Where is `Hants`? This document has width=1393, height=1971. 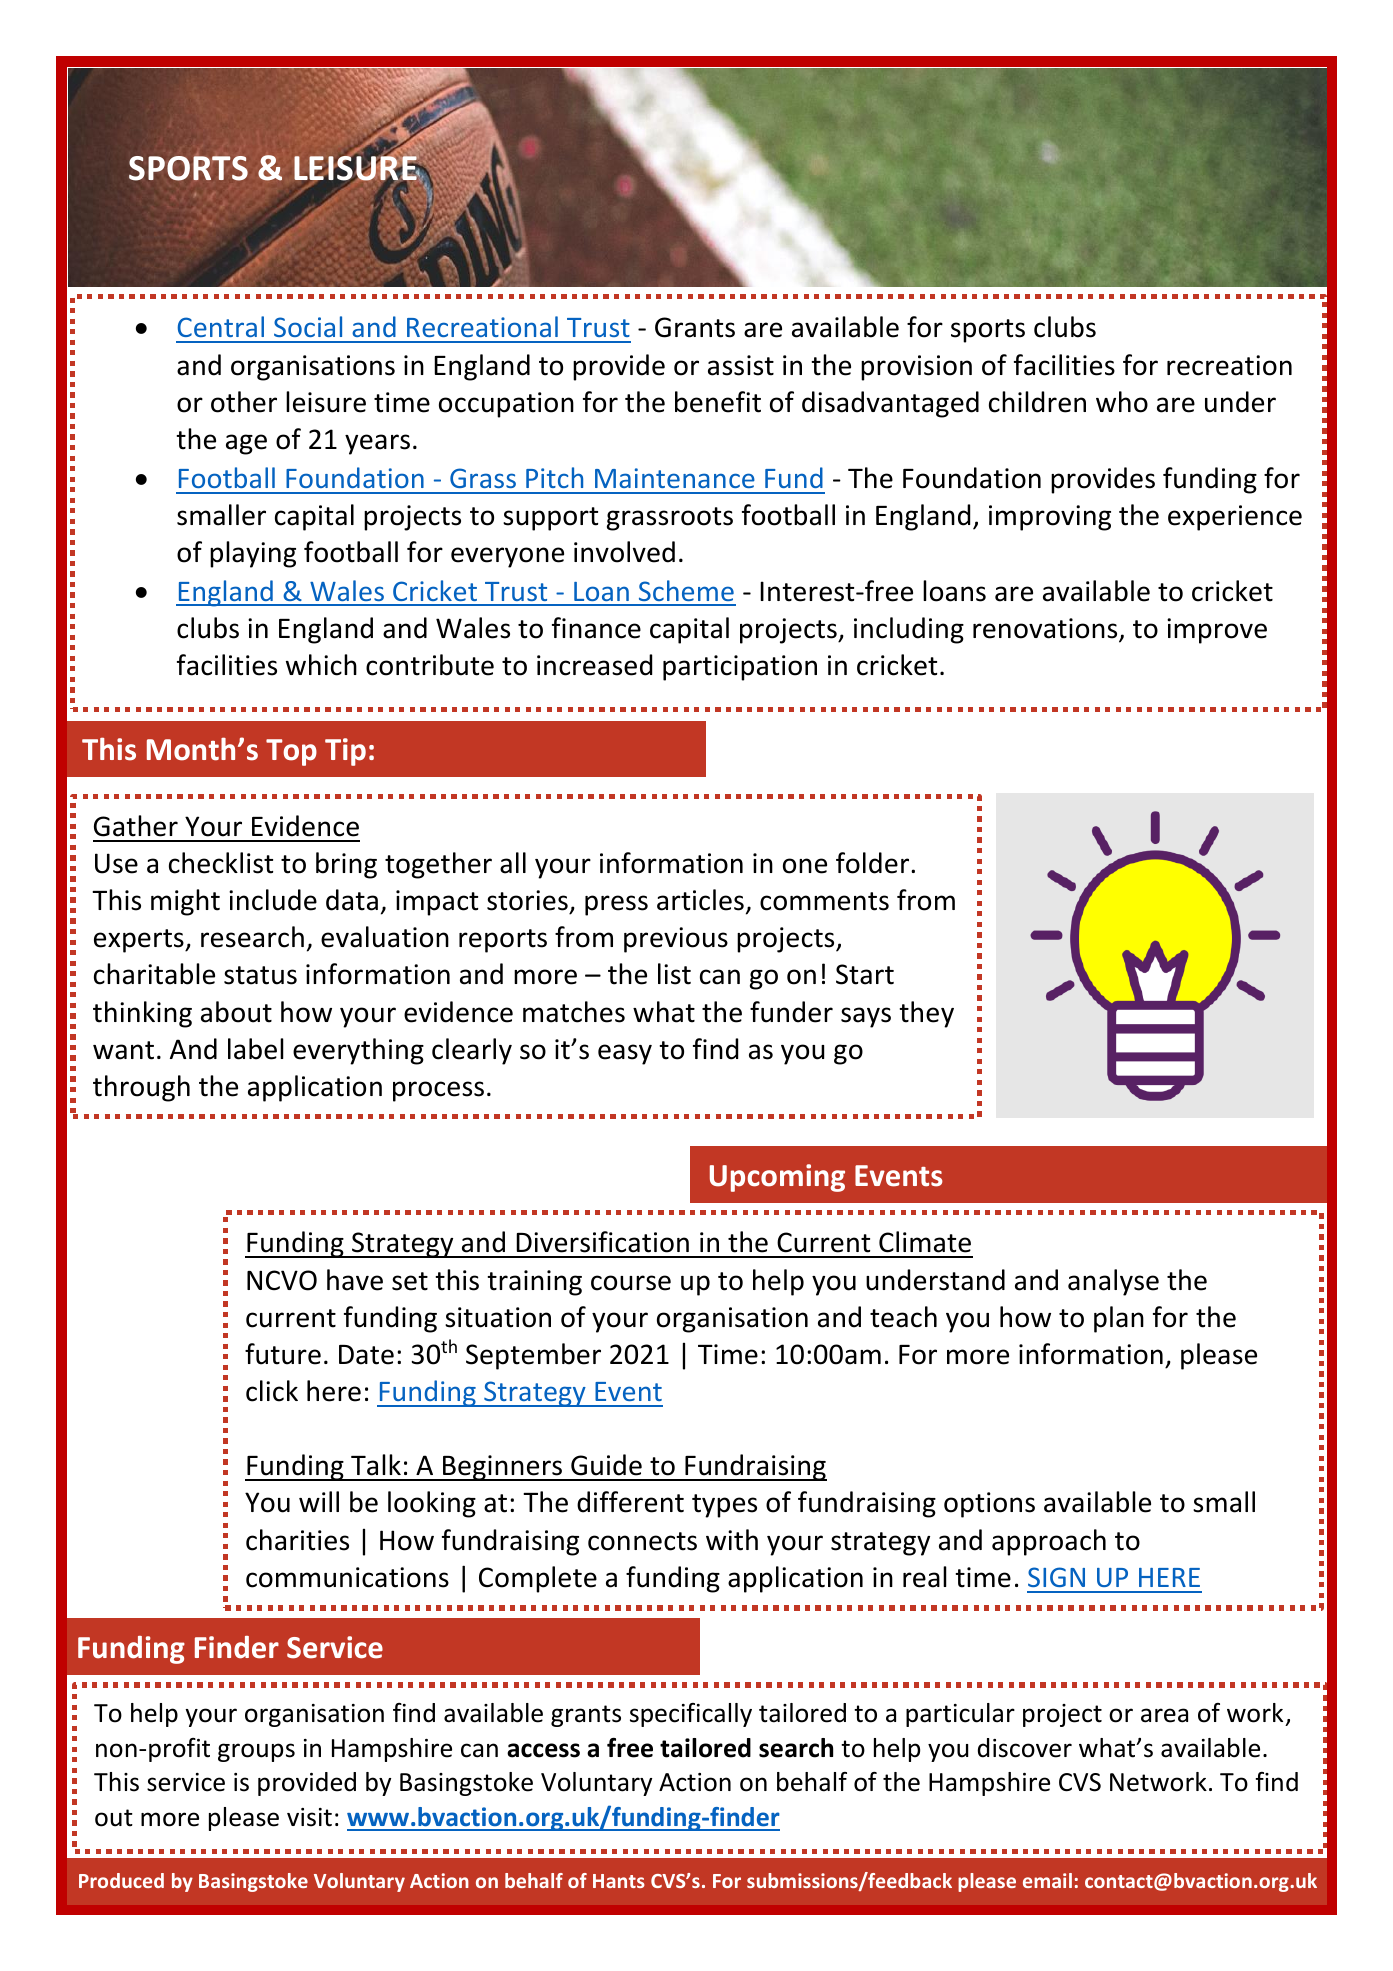
Hants is located at coordinates (619, 1881).
